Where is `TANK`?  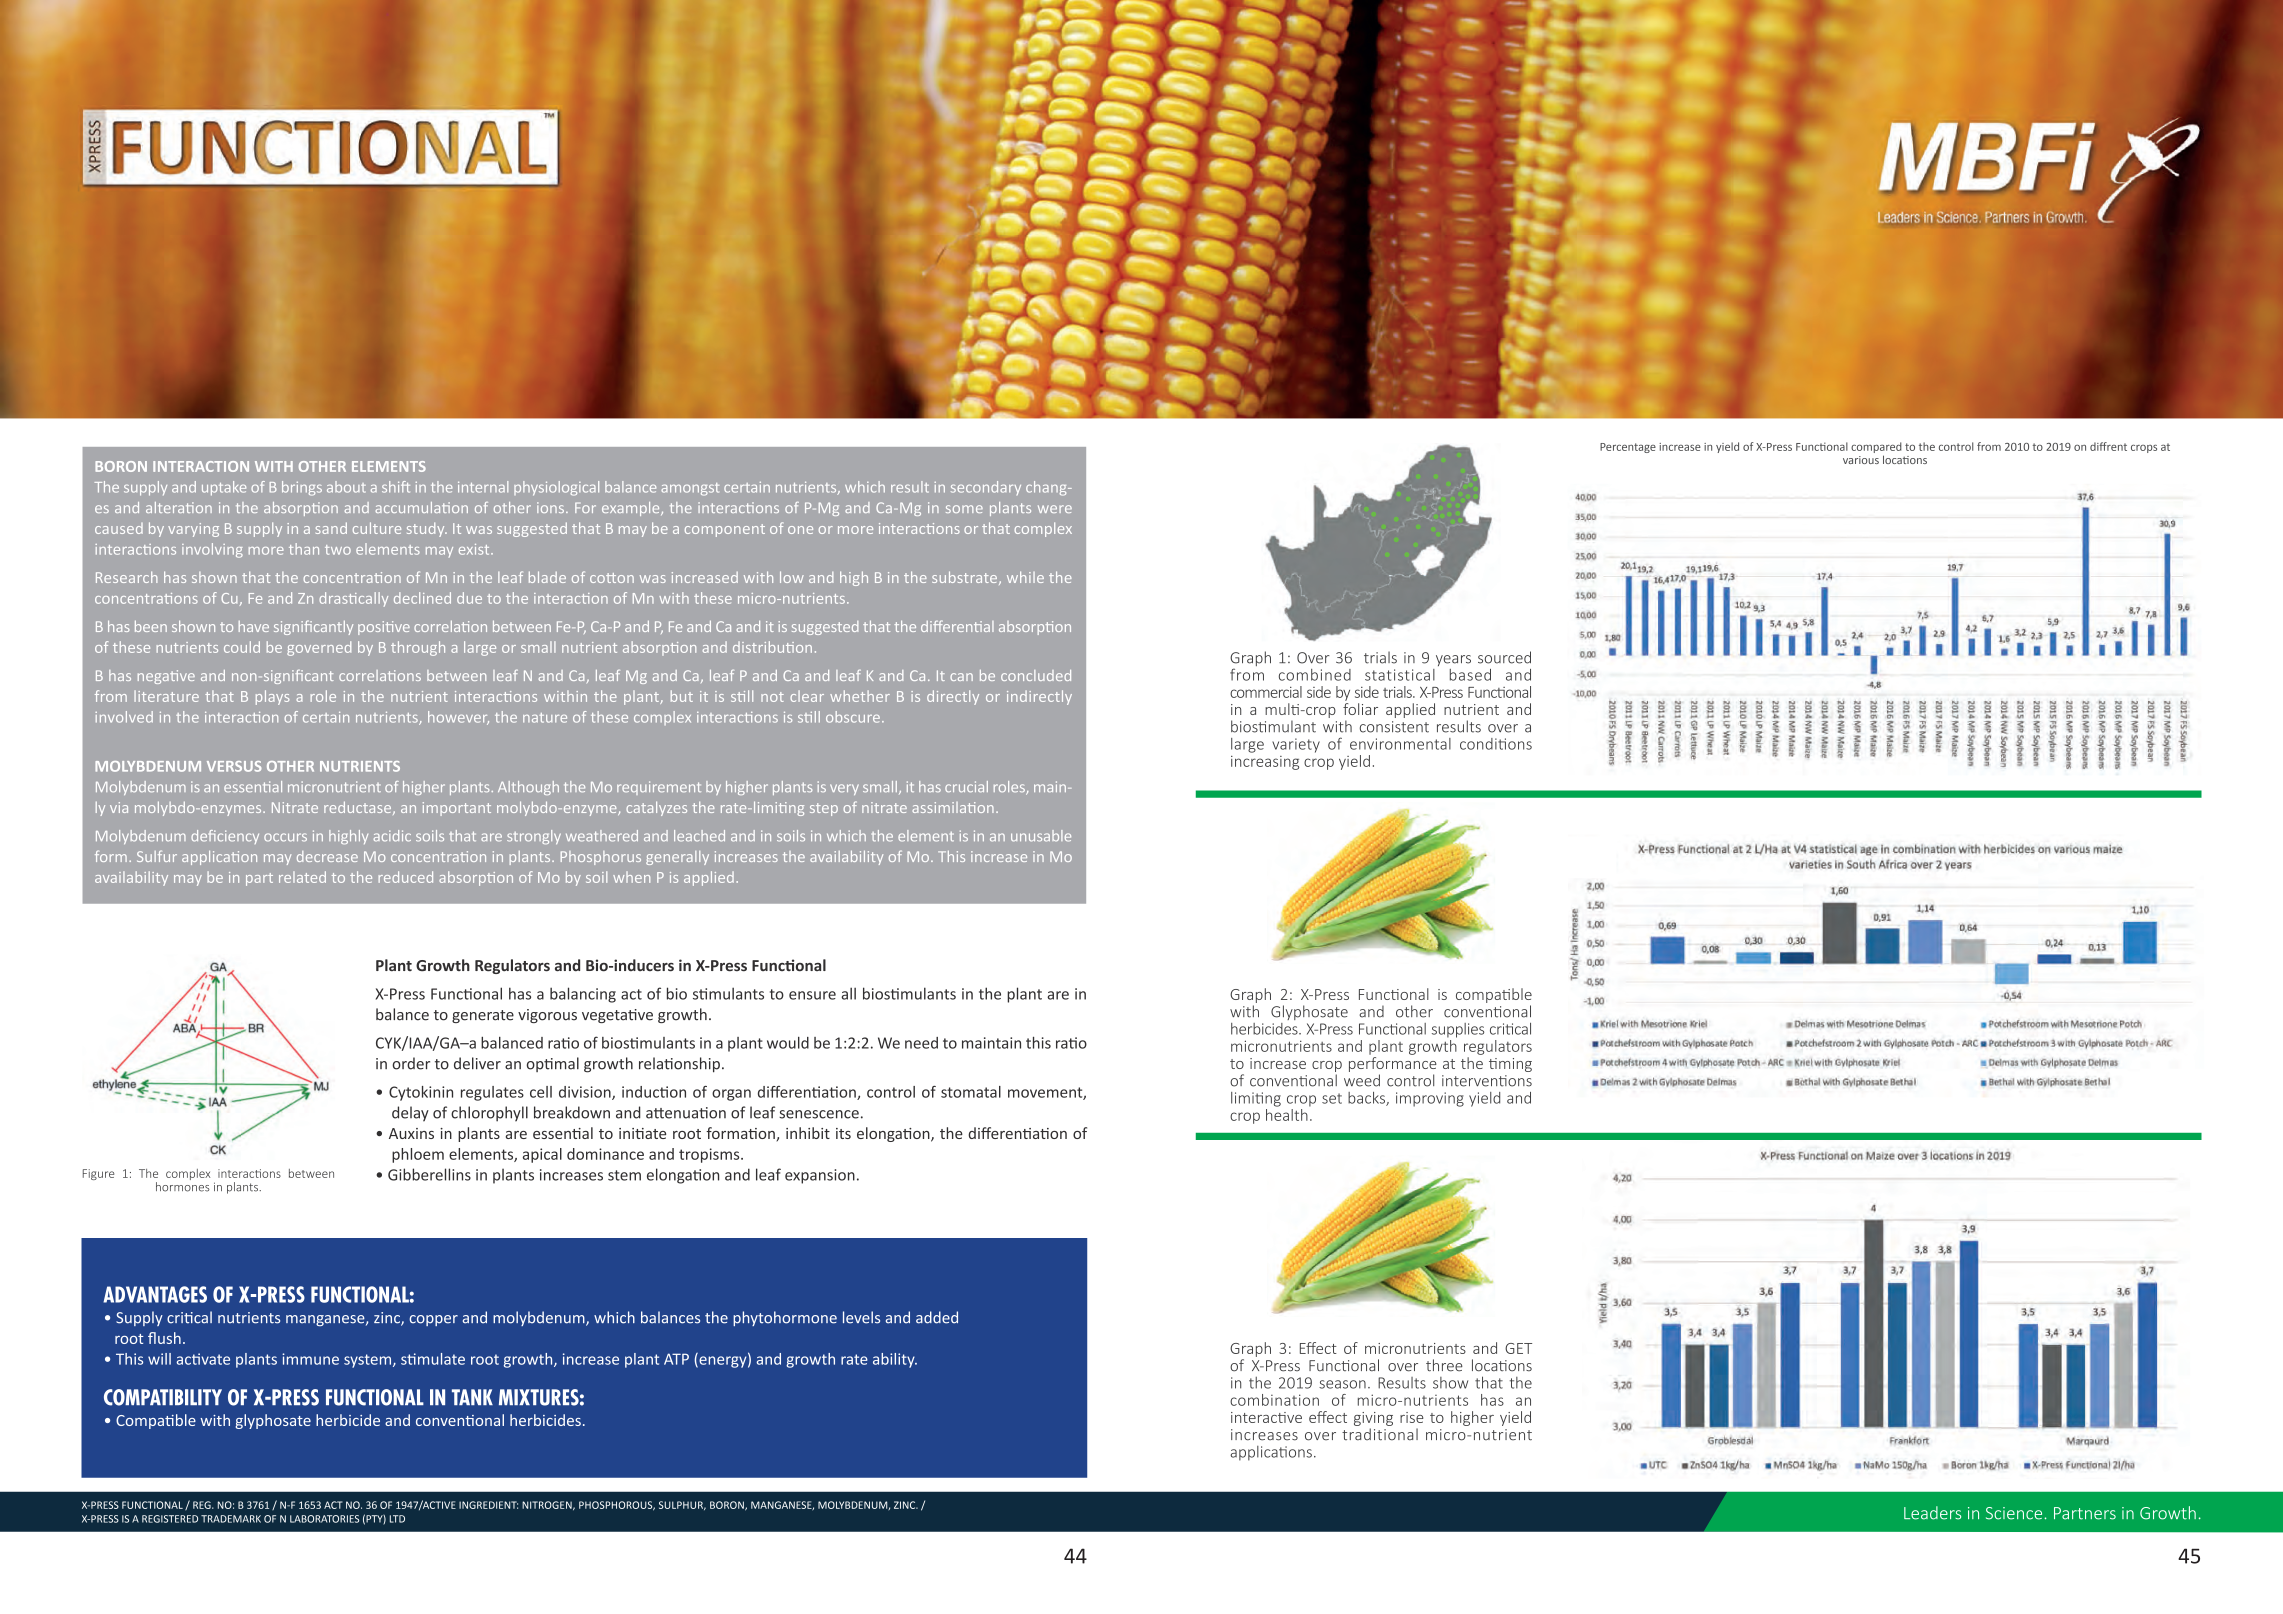
TANK is located at coordinates (472, 1397).
